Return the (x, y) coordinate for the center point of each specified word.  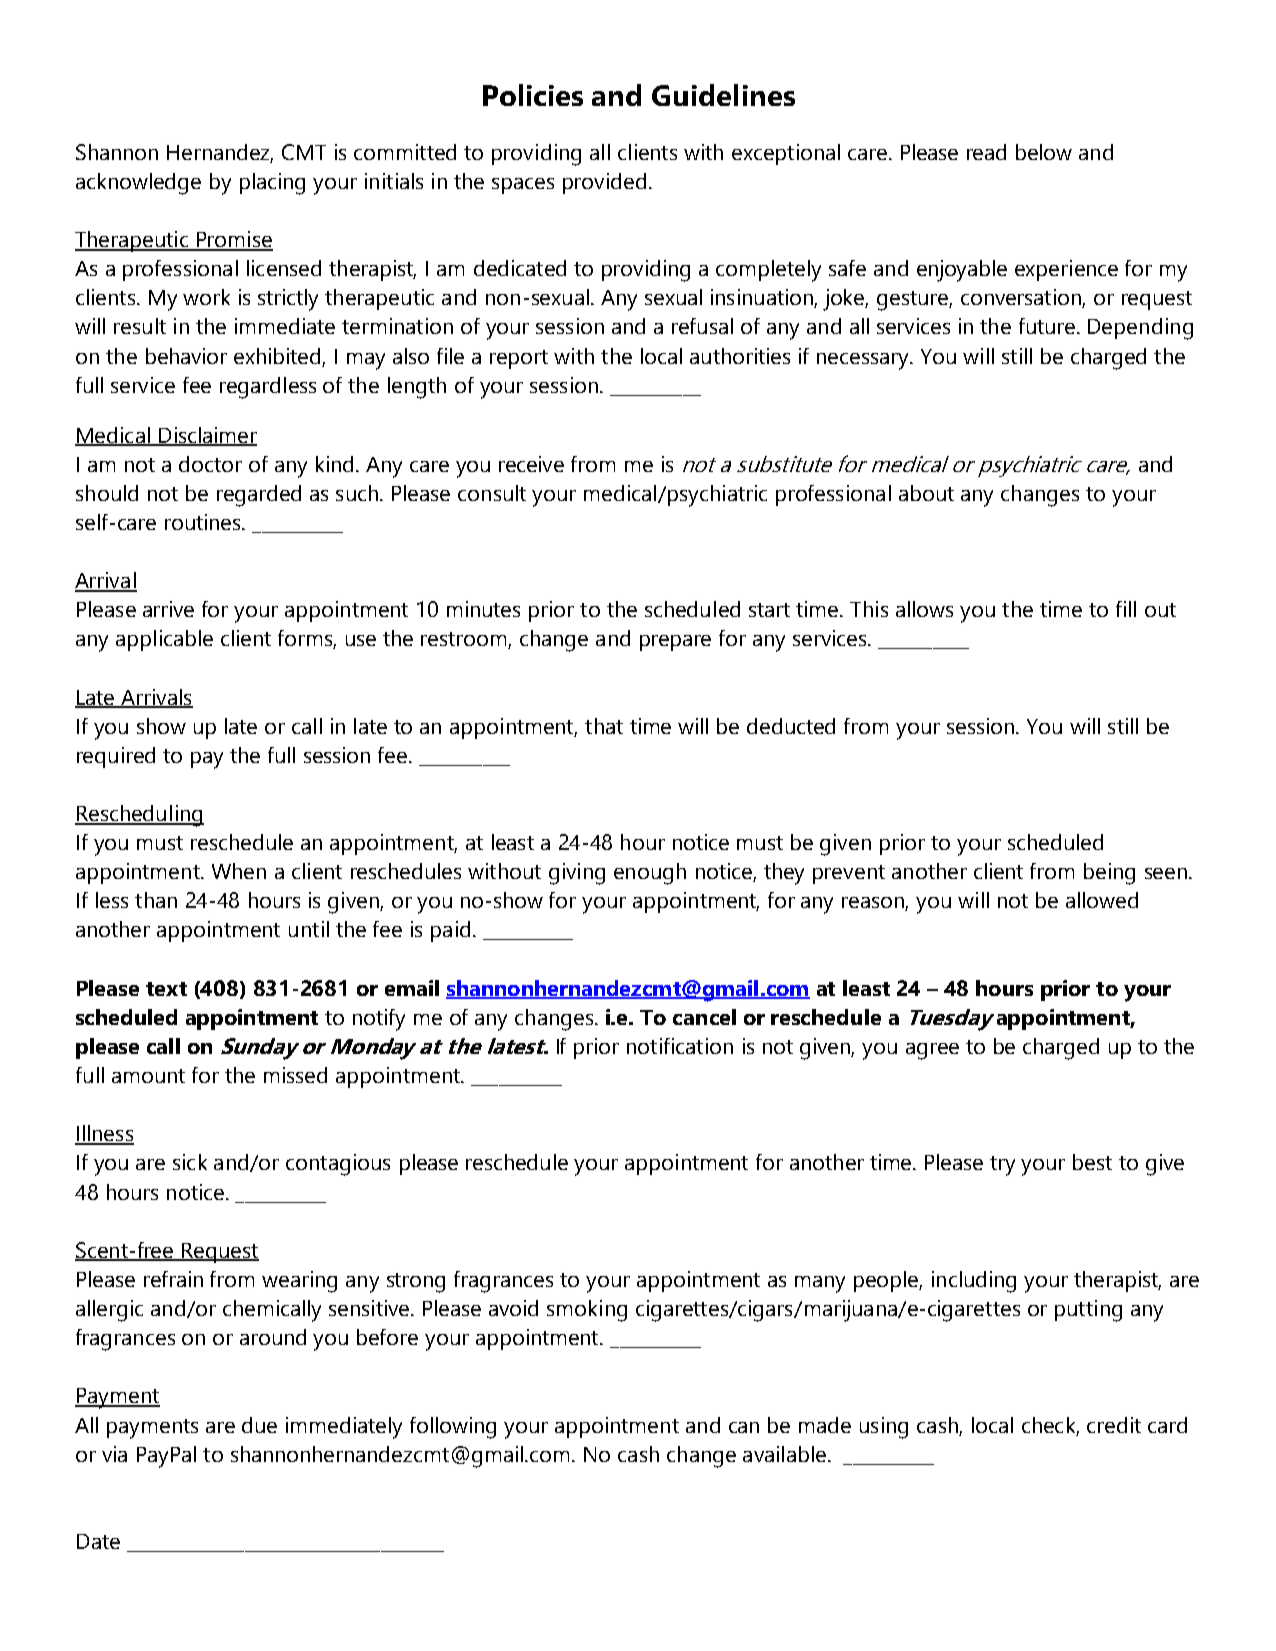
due (259, 1425)
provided (604, 183)
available (784, 1454)
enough (650, 874)
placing (272, 184)
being (1109, 874)
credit (1114, 1425)
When (239, 871)
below (1044, 152)
